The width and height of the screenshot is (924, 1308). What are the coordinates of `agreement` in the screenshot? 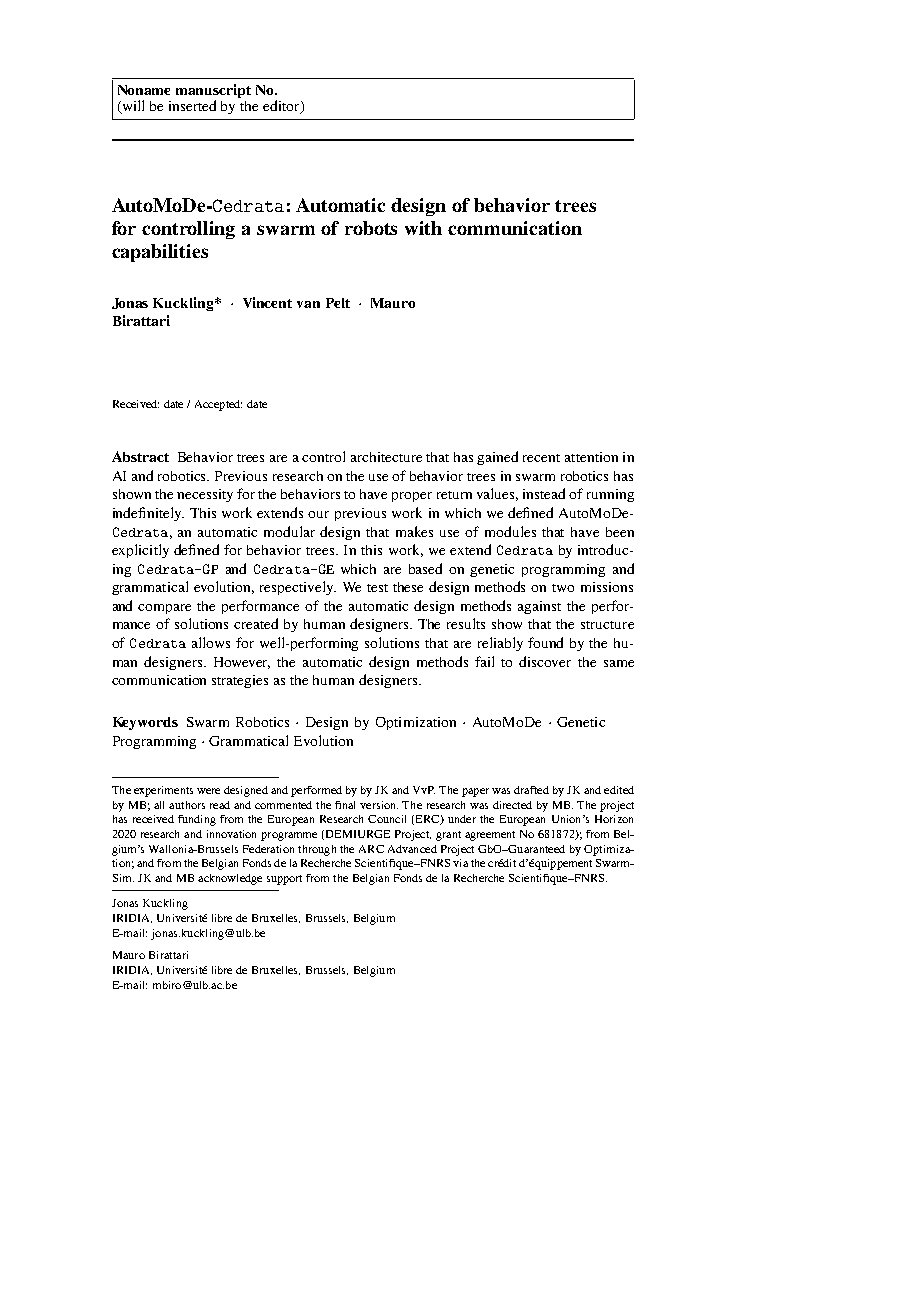 It's located at (490, 836).
